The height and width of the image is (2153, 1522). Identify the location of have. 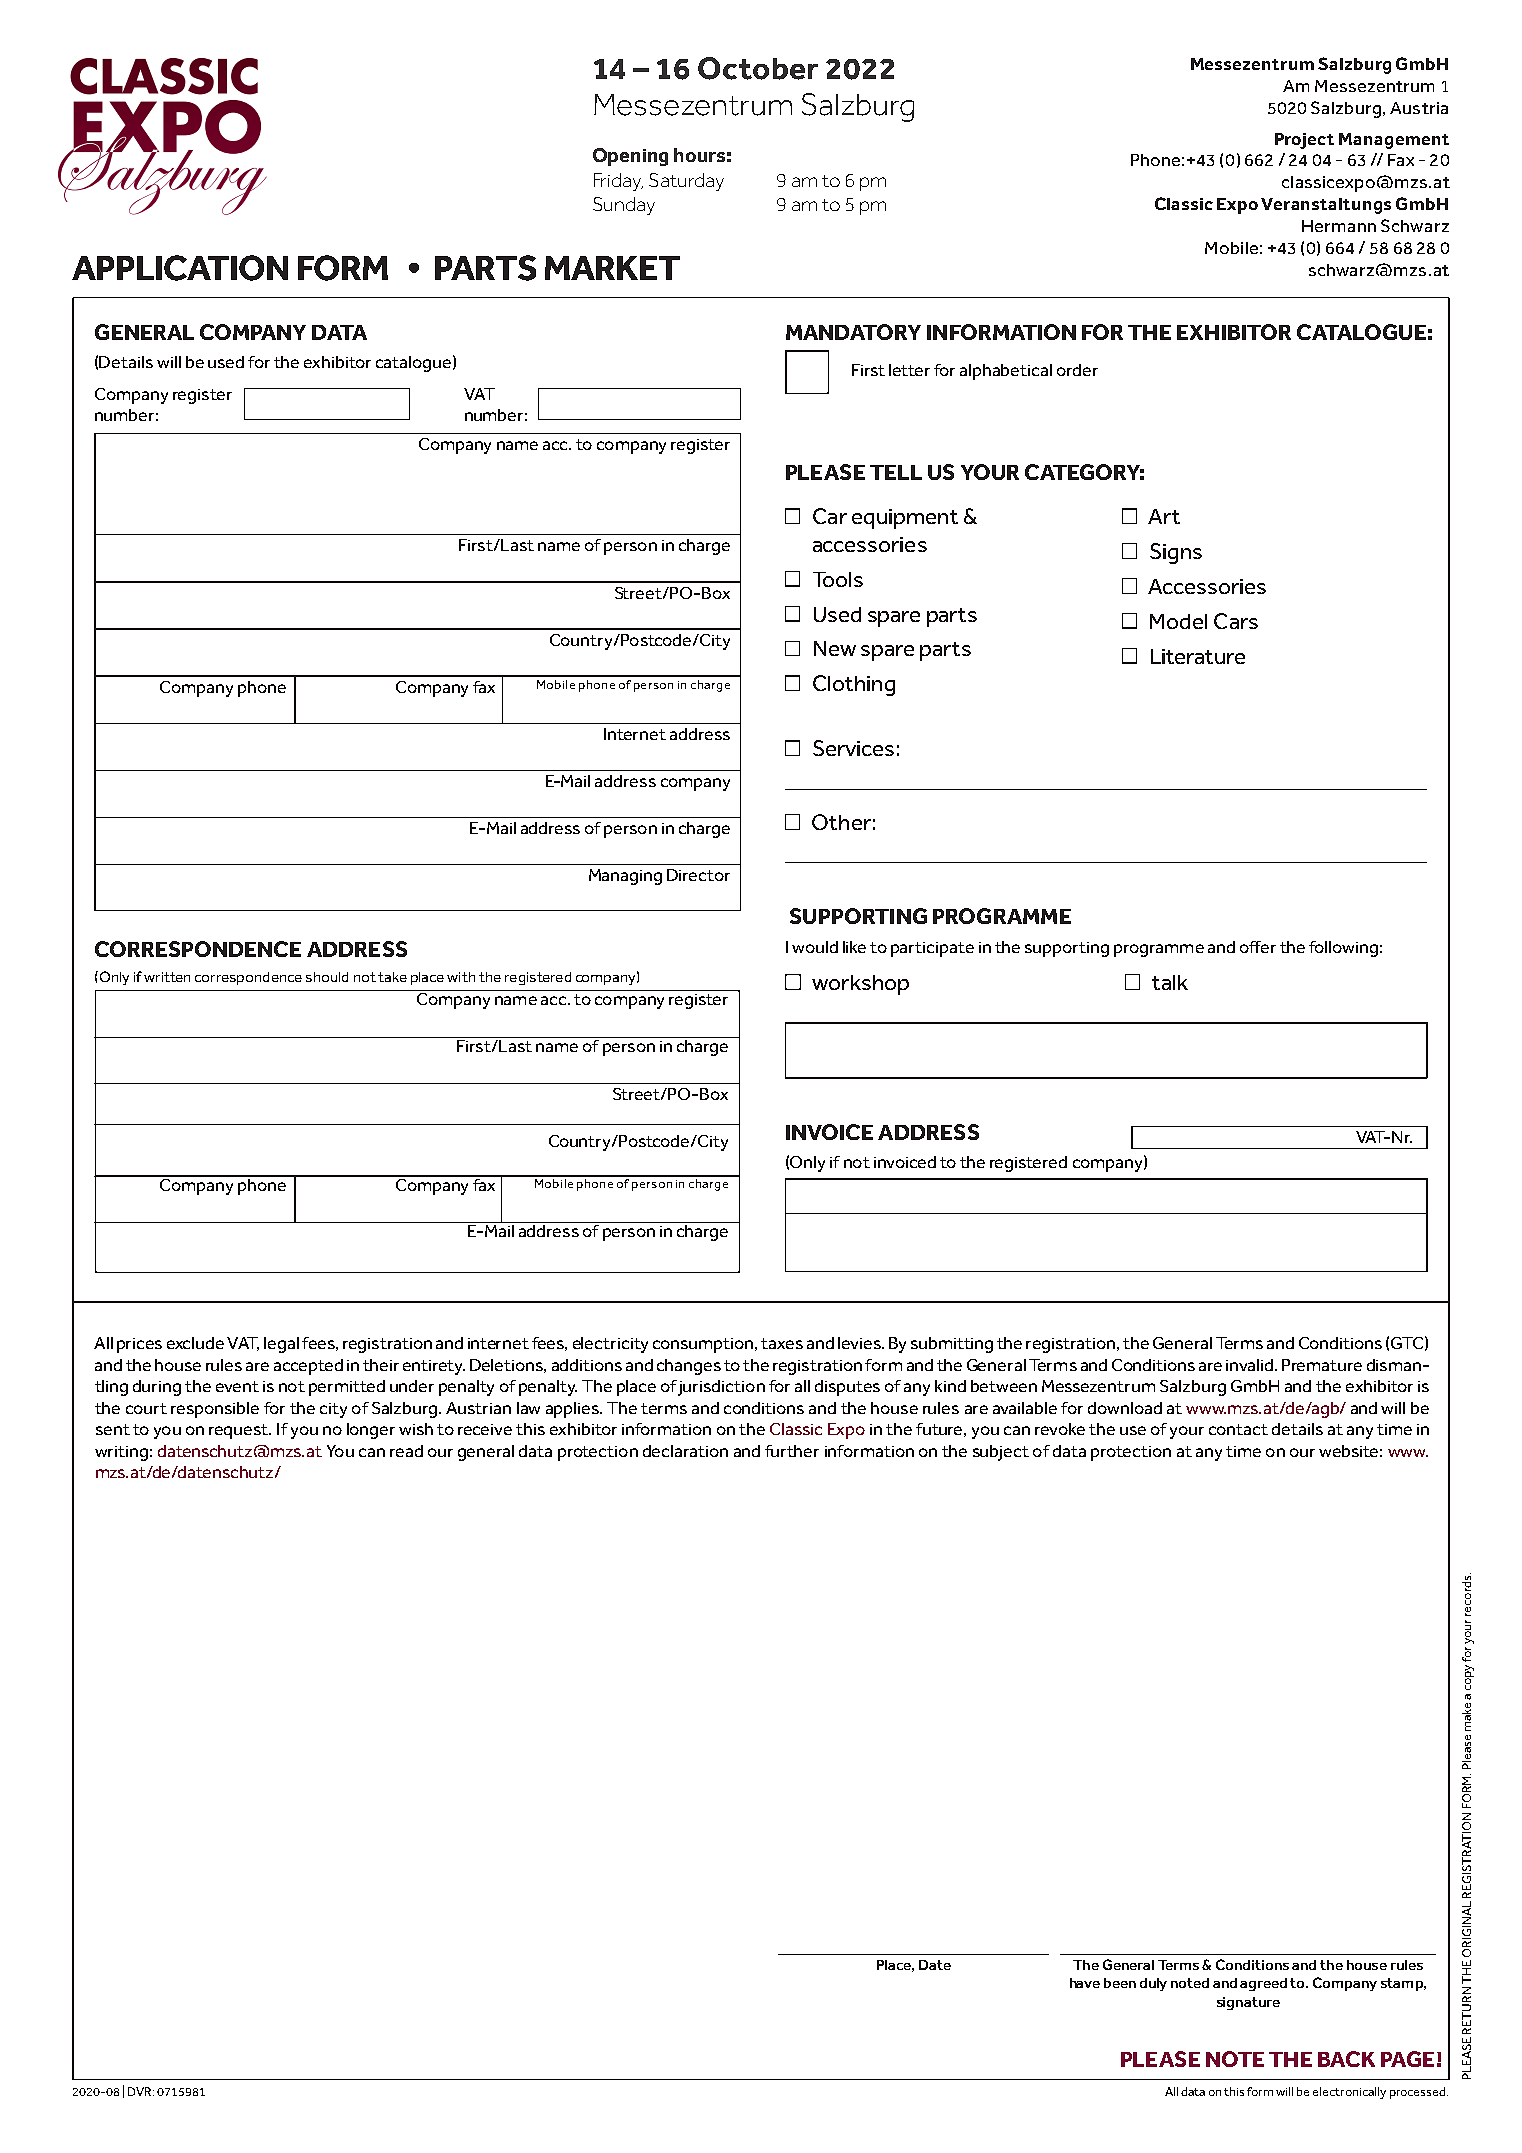
(1085, 1983).
